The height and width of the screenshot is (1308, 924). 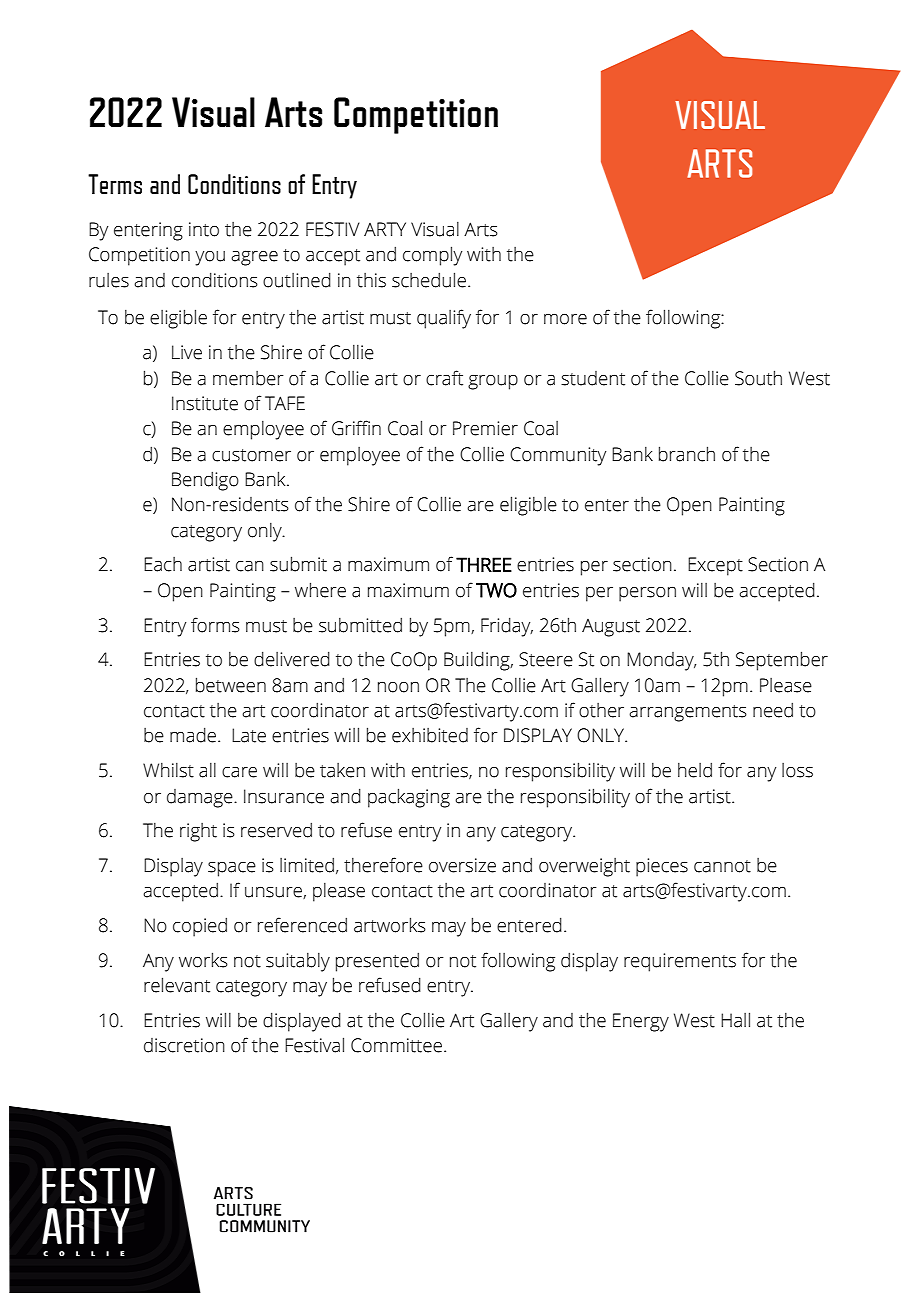 What do you see at coordinates (507, 627) in the screenshot?
I see `Friday` at bounding box center [507, 627].
